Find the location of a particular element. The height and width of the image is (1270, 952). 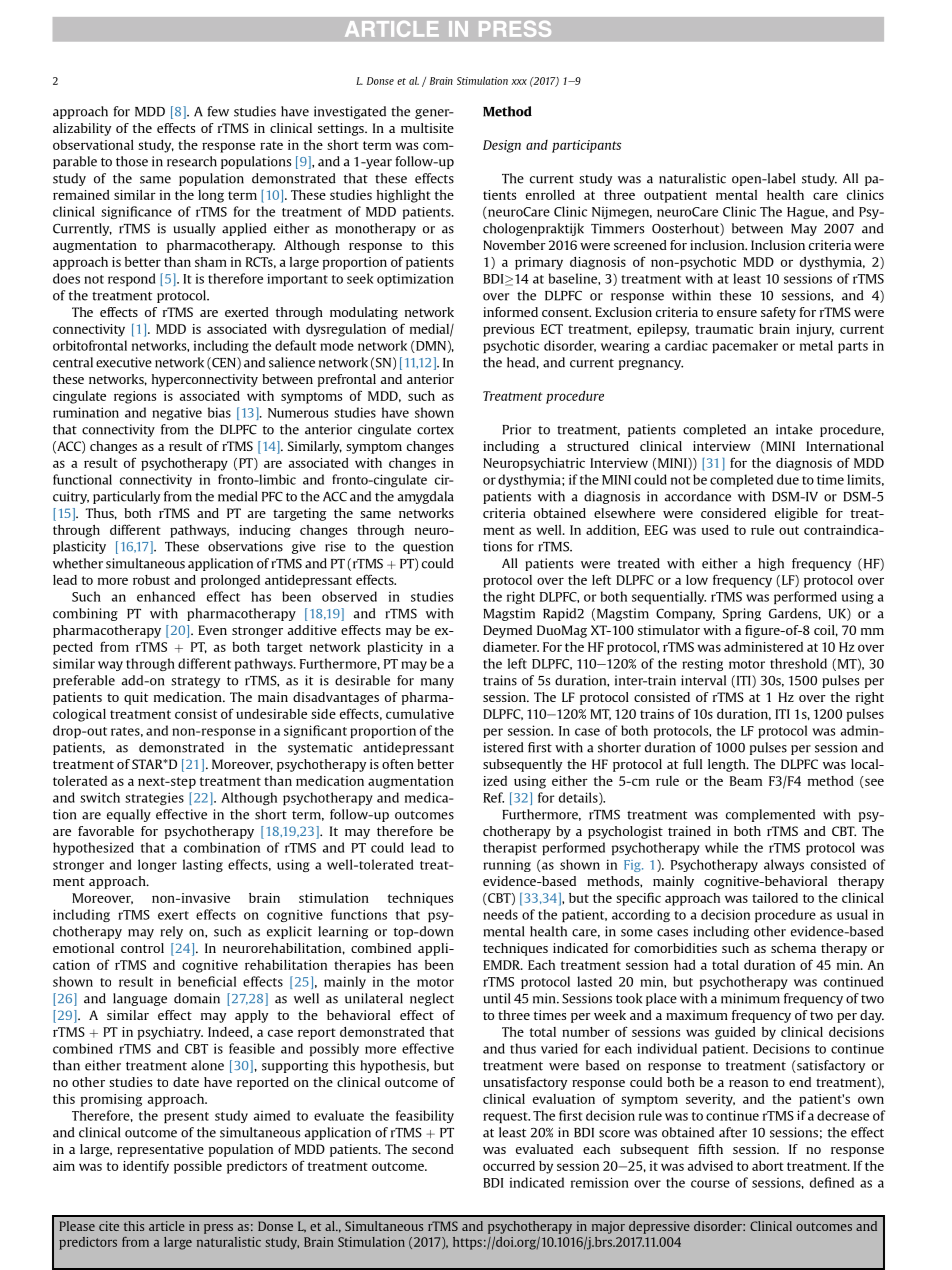

threshold is located at coordinates (798, 663).
